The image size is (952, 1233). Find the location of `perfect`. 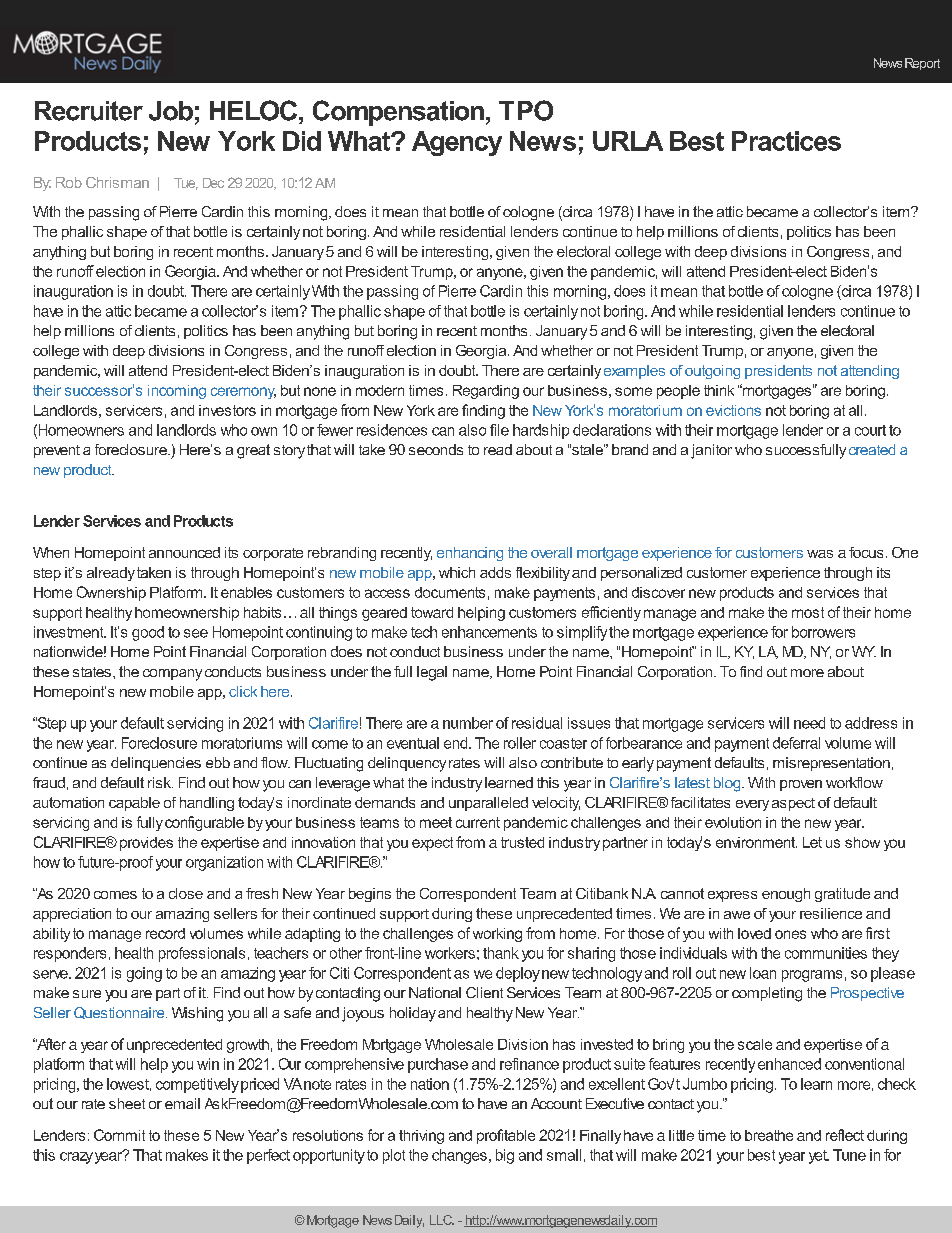

perfect is located at coordinates (268, 1156).
